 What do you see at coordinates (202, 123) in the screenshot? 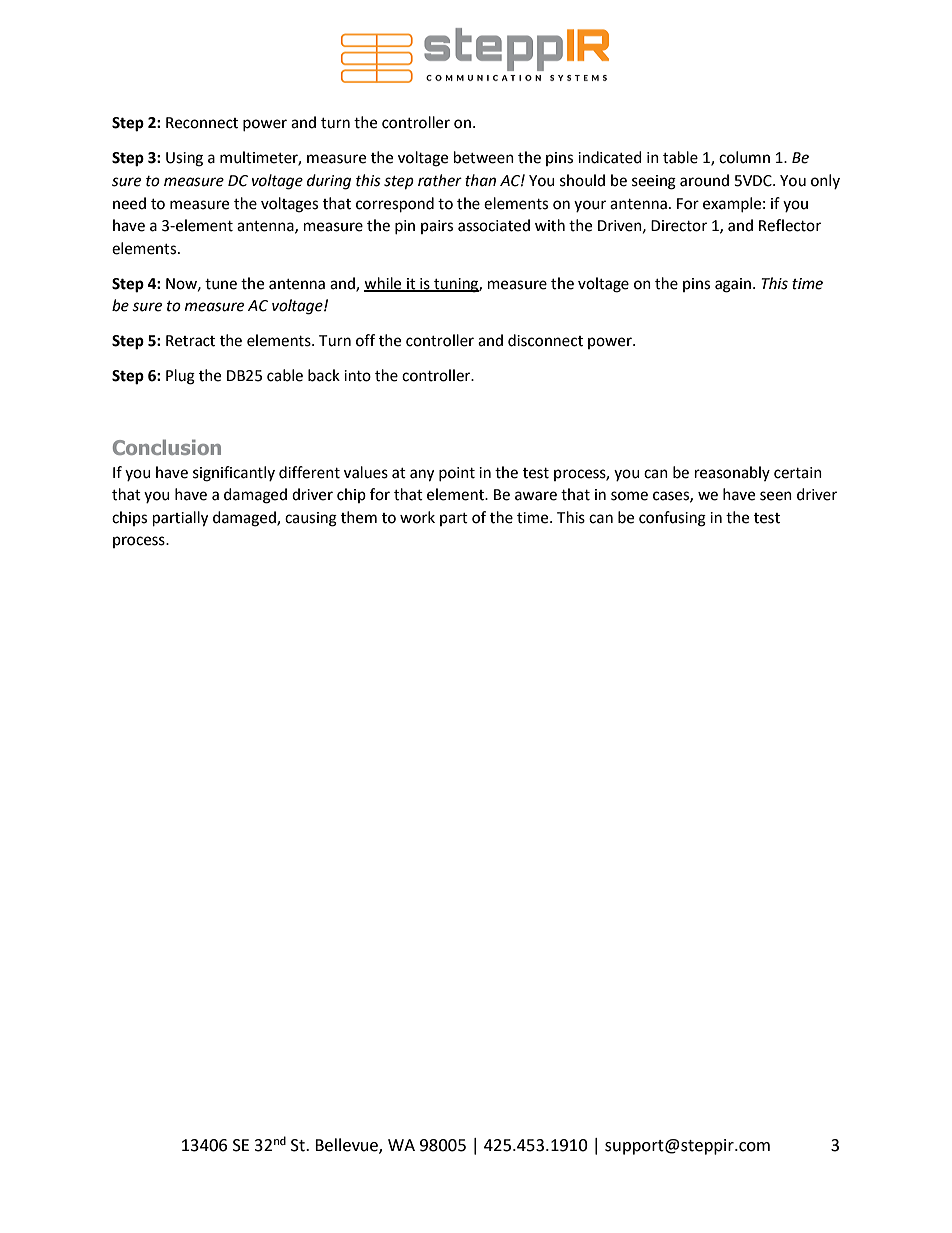
I see `Reconnect` at bounding box center [202, 123].
